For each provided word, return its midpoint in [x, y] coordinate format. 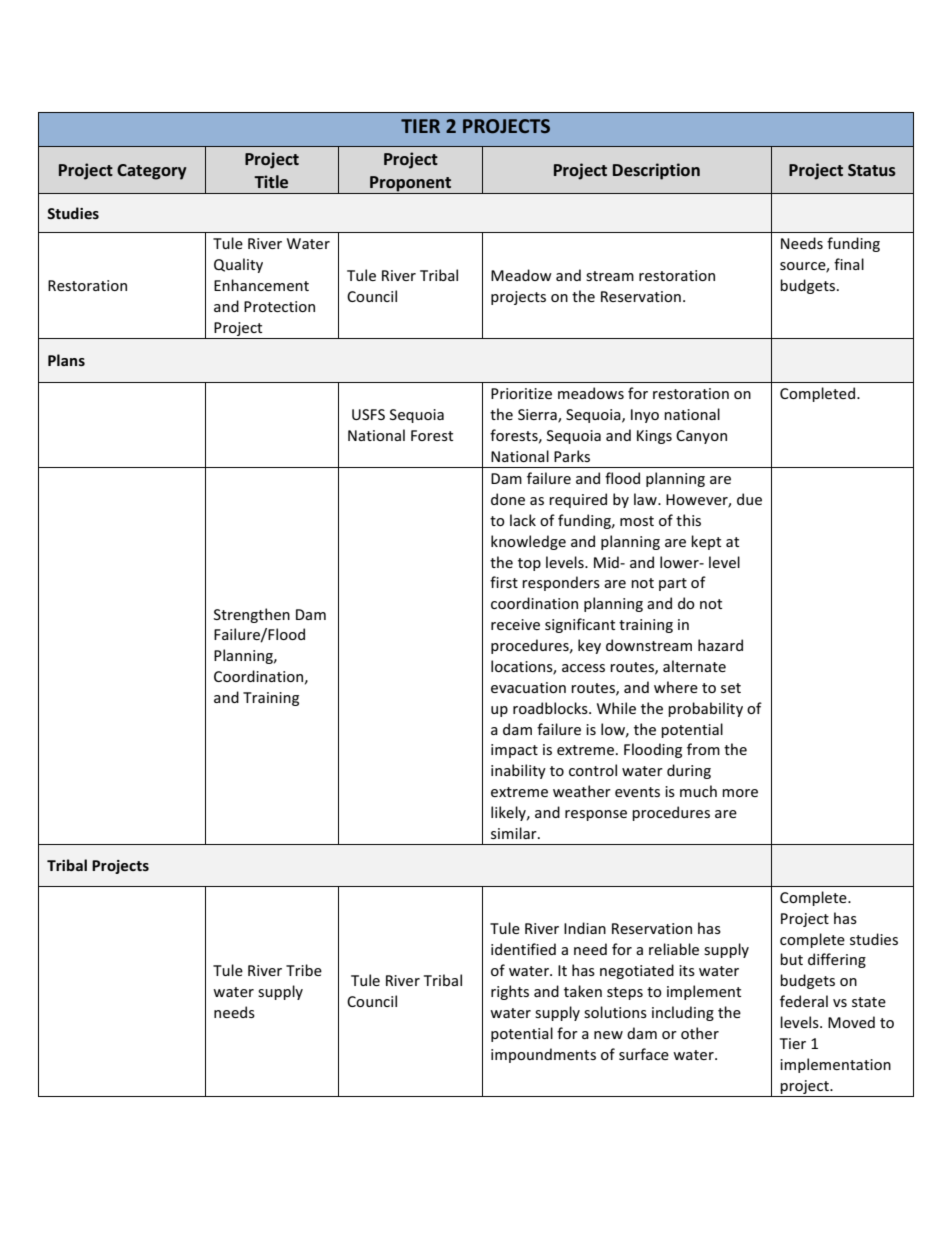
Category [152, 172]
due [749, 499]
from [703, 749]
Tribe [304, 970]
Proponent [411, 185]
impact [514, 751]
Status [872, 170]
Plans [66, 360]
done [508, 499]
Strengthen [252, 615]
